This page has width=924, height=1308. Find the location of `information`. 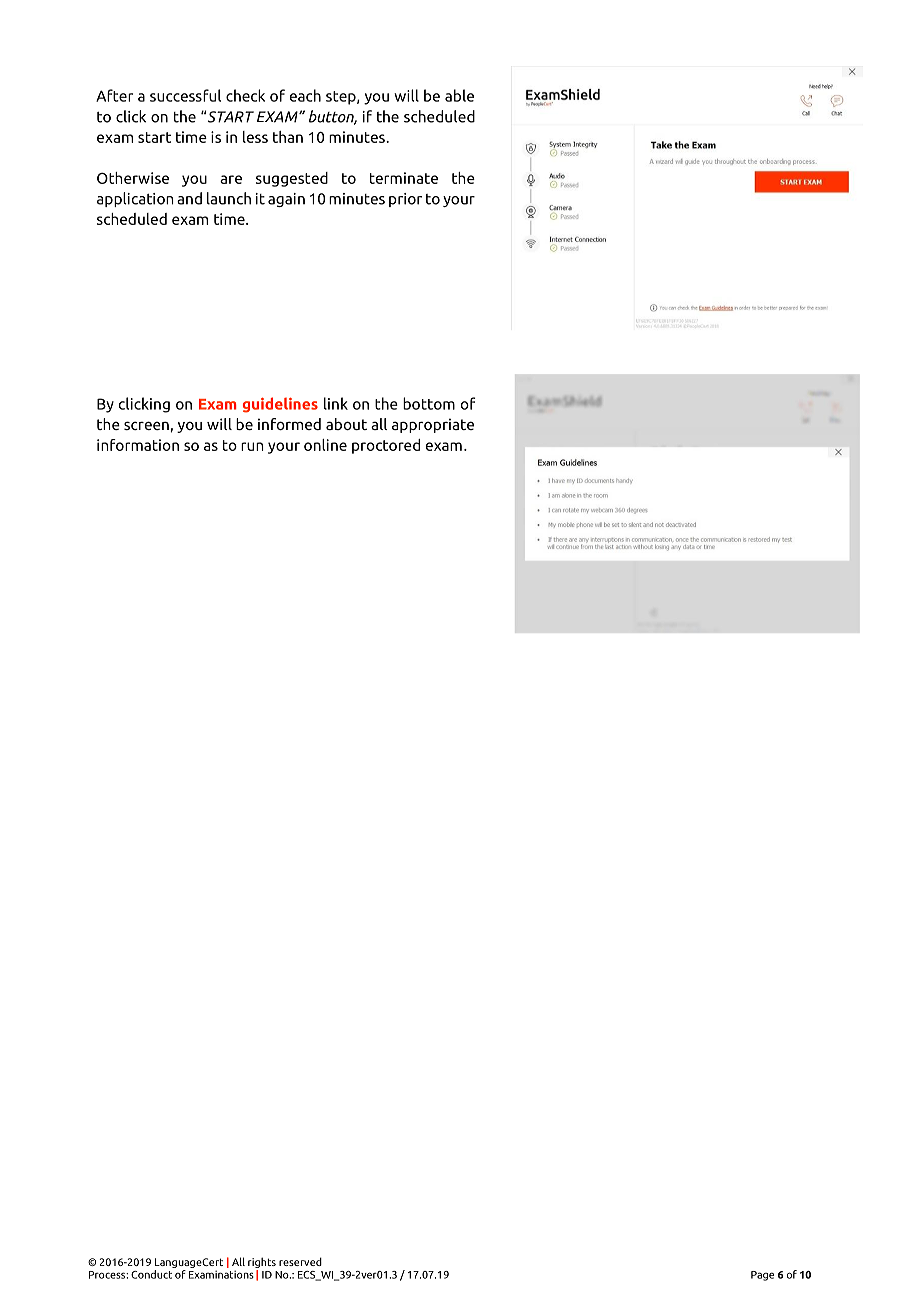

information is located at coordinates (138, 445).
